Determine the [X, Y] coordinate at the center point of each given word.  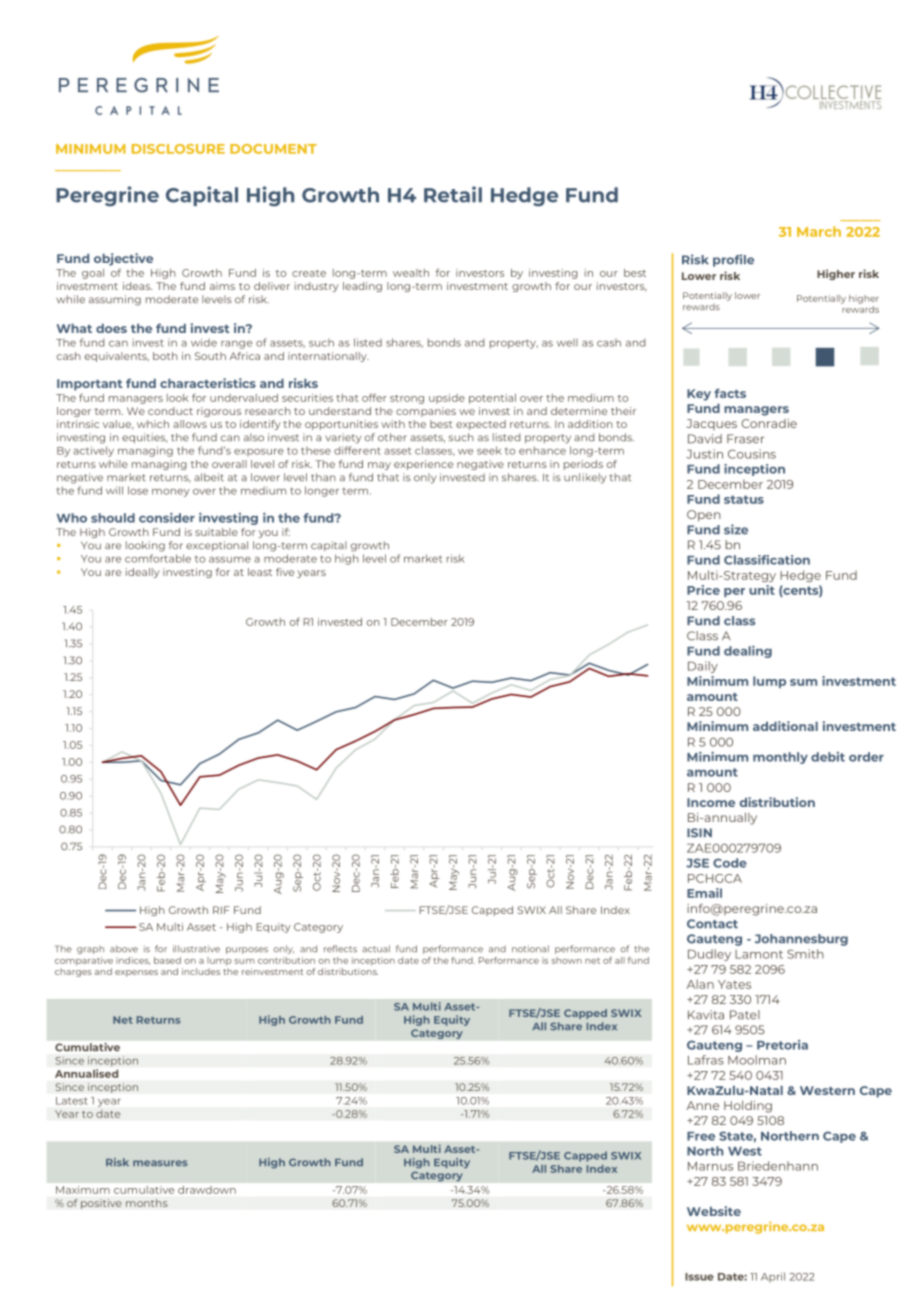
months [147, 1203]
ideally [143, 573]
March [819, 231]
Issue [699, 1277]
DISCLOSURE [178, 149]
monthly [780, 758]
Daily [703, 667]
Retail [453, 194]
